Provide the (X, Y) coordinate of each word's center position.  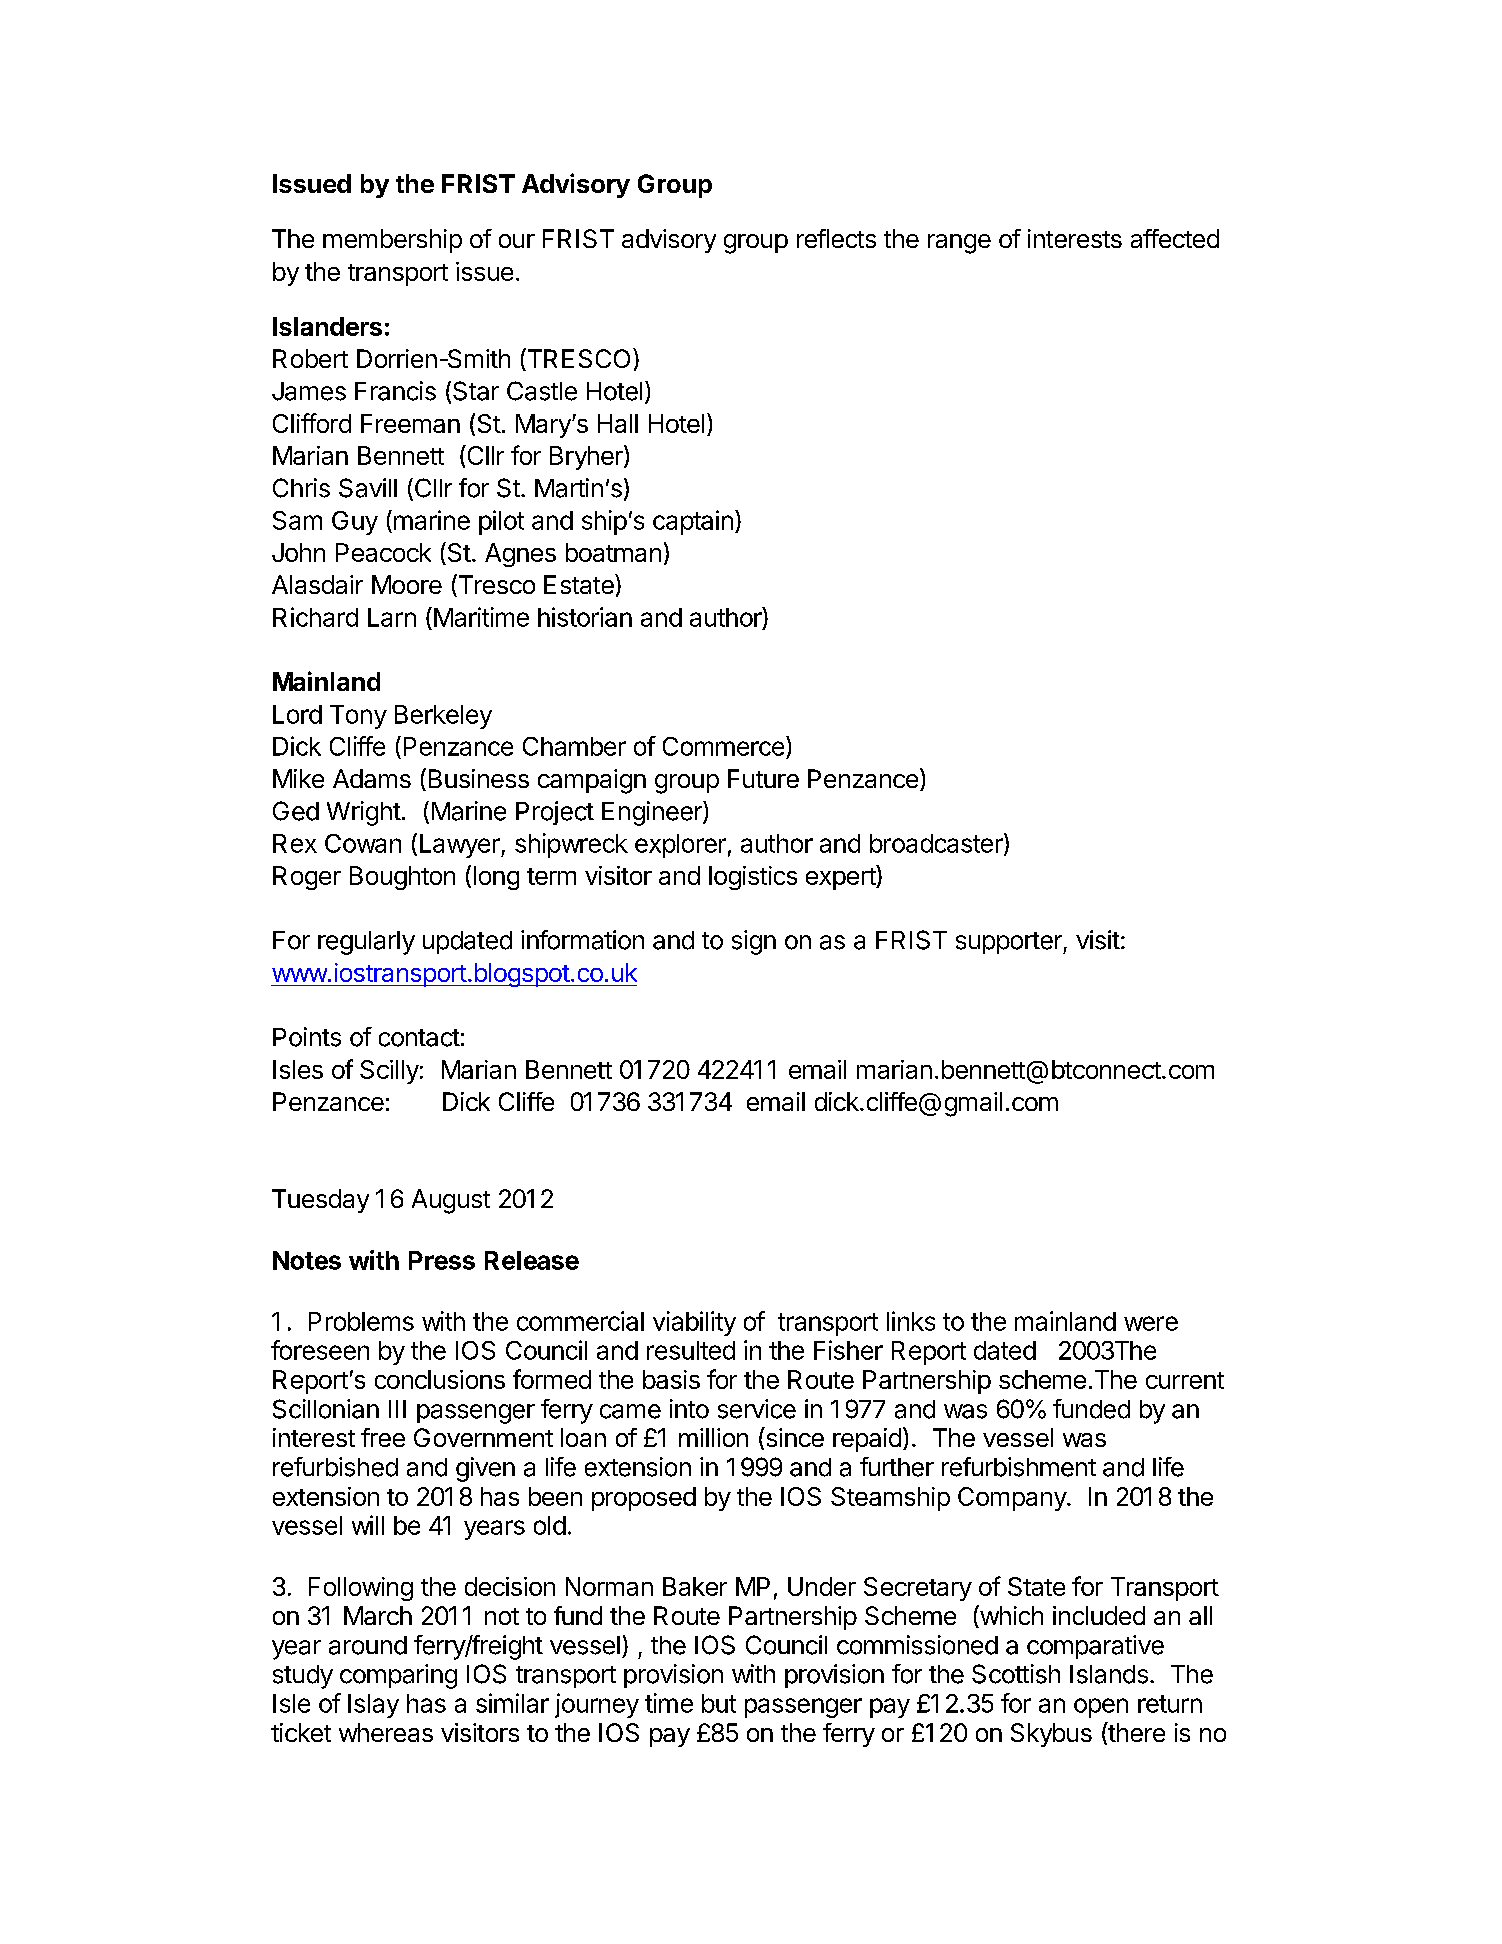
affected (1175, 238)
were (1151, 1323)
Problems (361, 1321)
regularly (366, 943)
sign (754, 942)
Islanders (327, 326)
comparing (398, 1676)
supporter (1010, 943)
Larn (392, 617)
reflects (836, 238)
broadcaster (937, 844)
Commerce (723, 746)
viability (694, 1323)
